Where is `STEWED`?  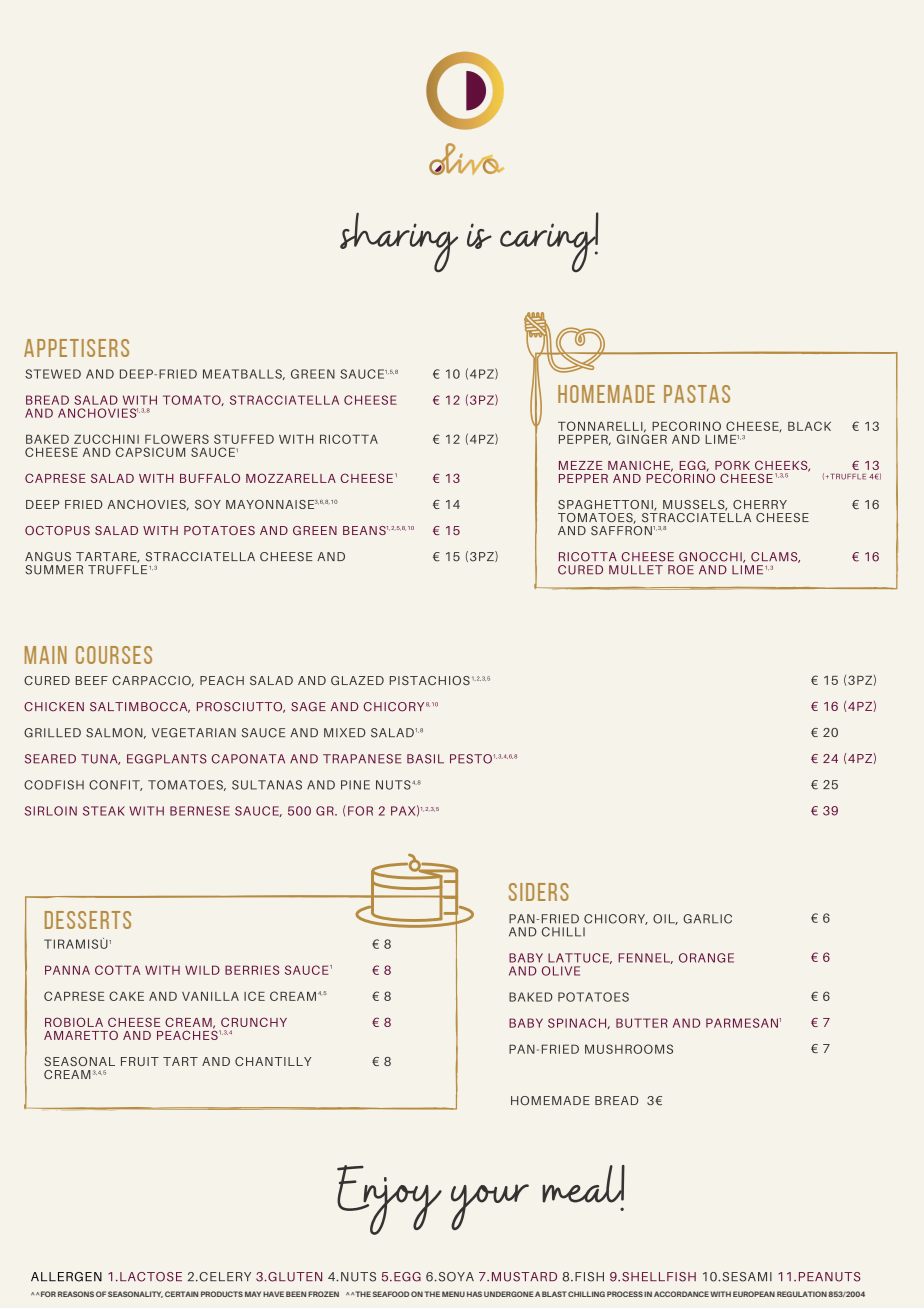
STEWED is located at coordinates (53, 374).
